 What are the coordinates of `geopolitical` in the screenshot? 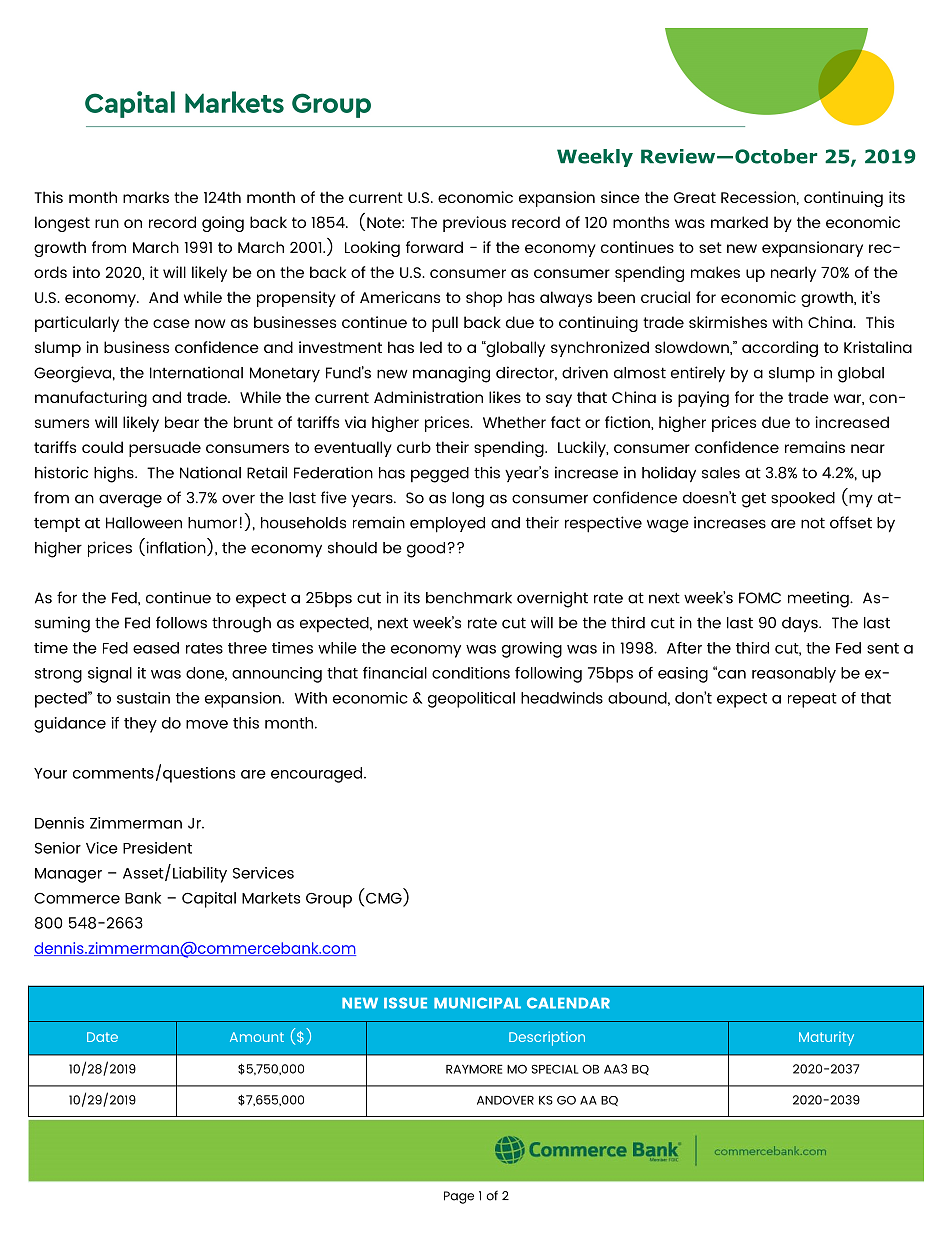 It's located at (471, 700).
